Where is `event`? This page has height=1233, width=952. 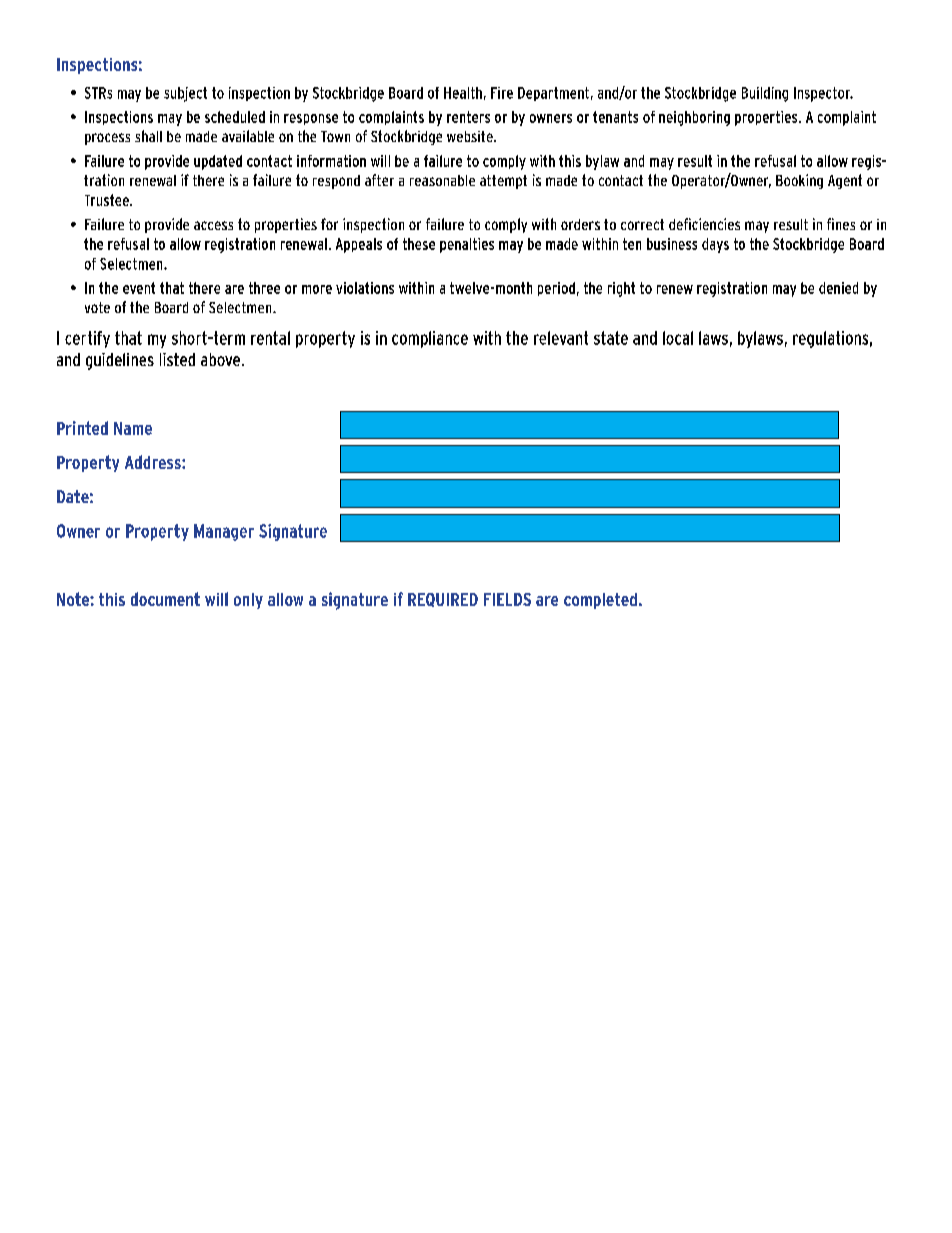
event is located at coordinates (139, 288).
